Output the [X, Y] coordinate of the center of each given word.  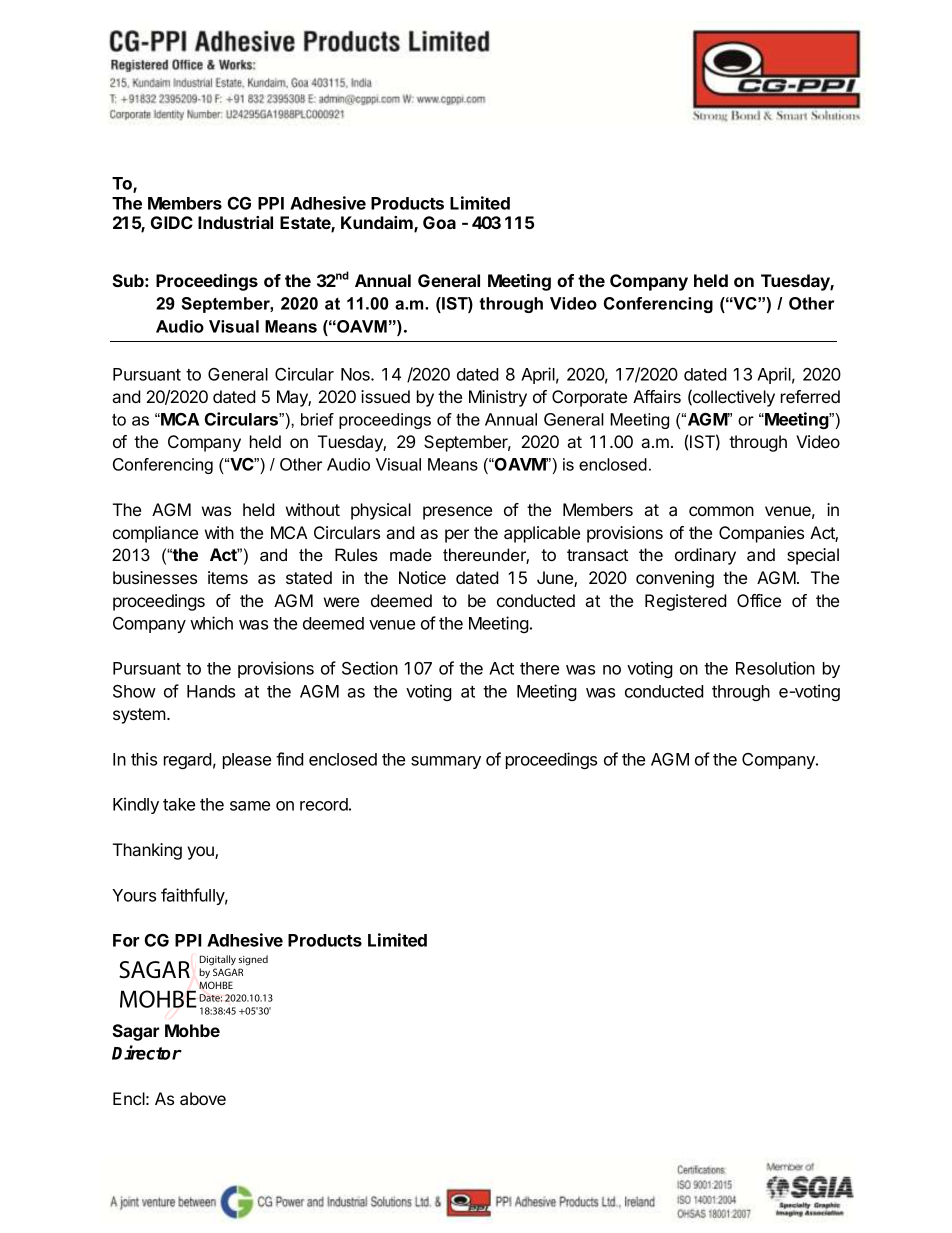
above [203, 1098]
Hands [211, 691]
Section [370, 668]
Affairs [657, 396]
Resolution [775, 668]
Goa [439, 222]
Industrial [235, 222]
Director [147, 1052]
